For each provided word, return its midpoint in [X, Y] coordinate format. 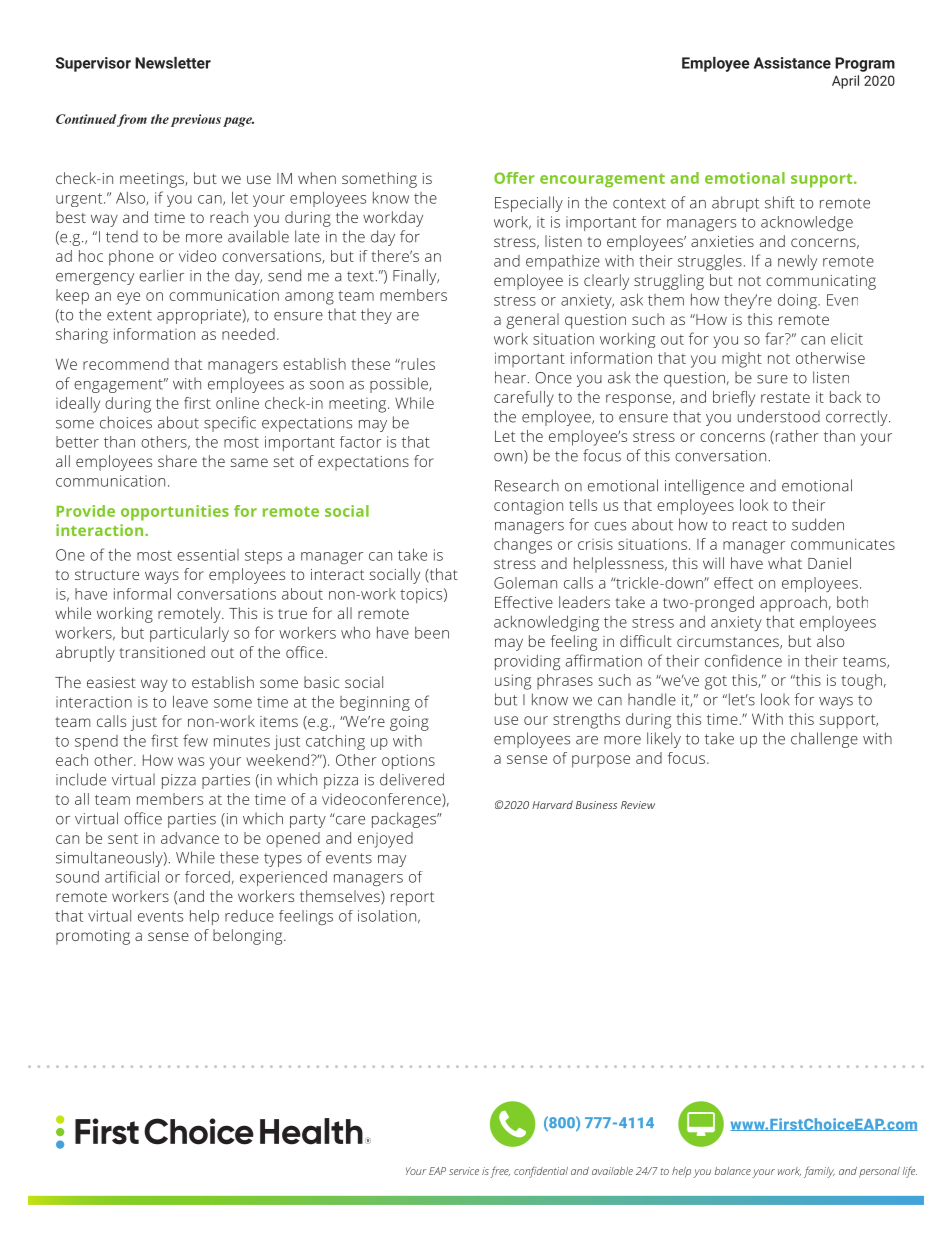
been [432, 633]
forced [207, 877]
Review [638, 805]
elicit [847, 339]
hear [510, 377]
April [845, 82]
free [500, 1172]
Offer [514, 178]
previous [196, 120]
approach [793, 604]
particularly [189, 634]
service [464, 1171]
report [412, 899]
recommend [126, 364]
